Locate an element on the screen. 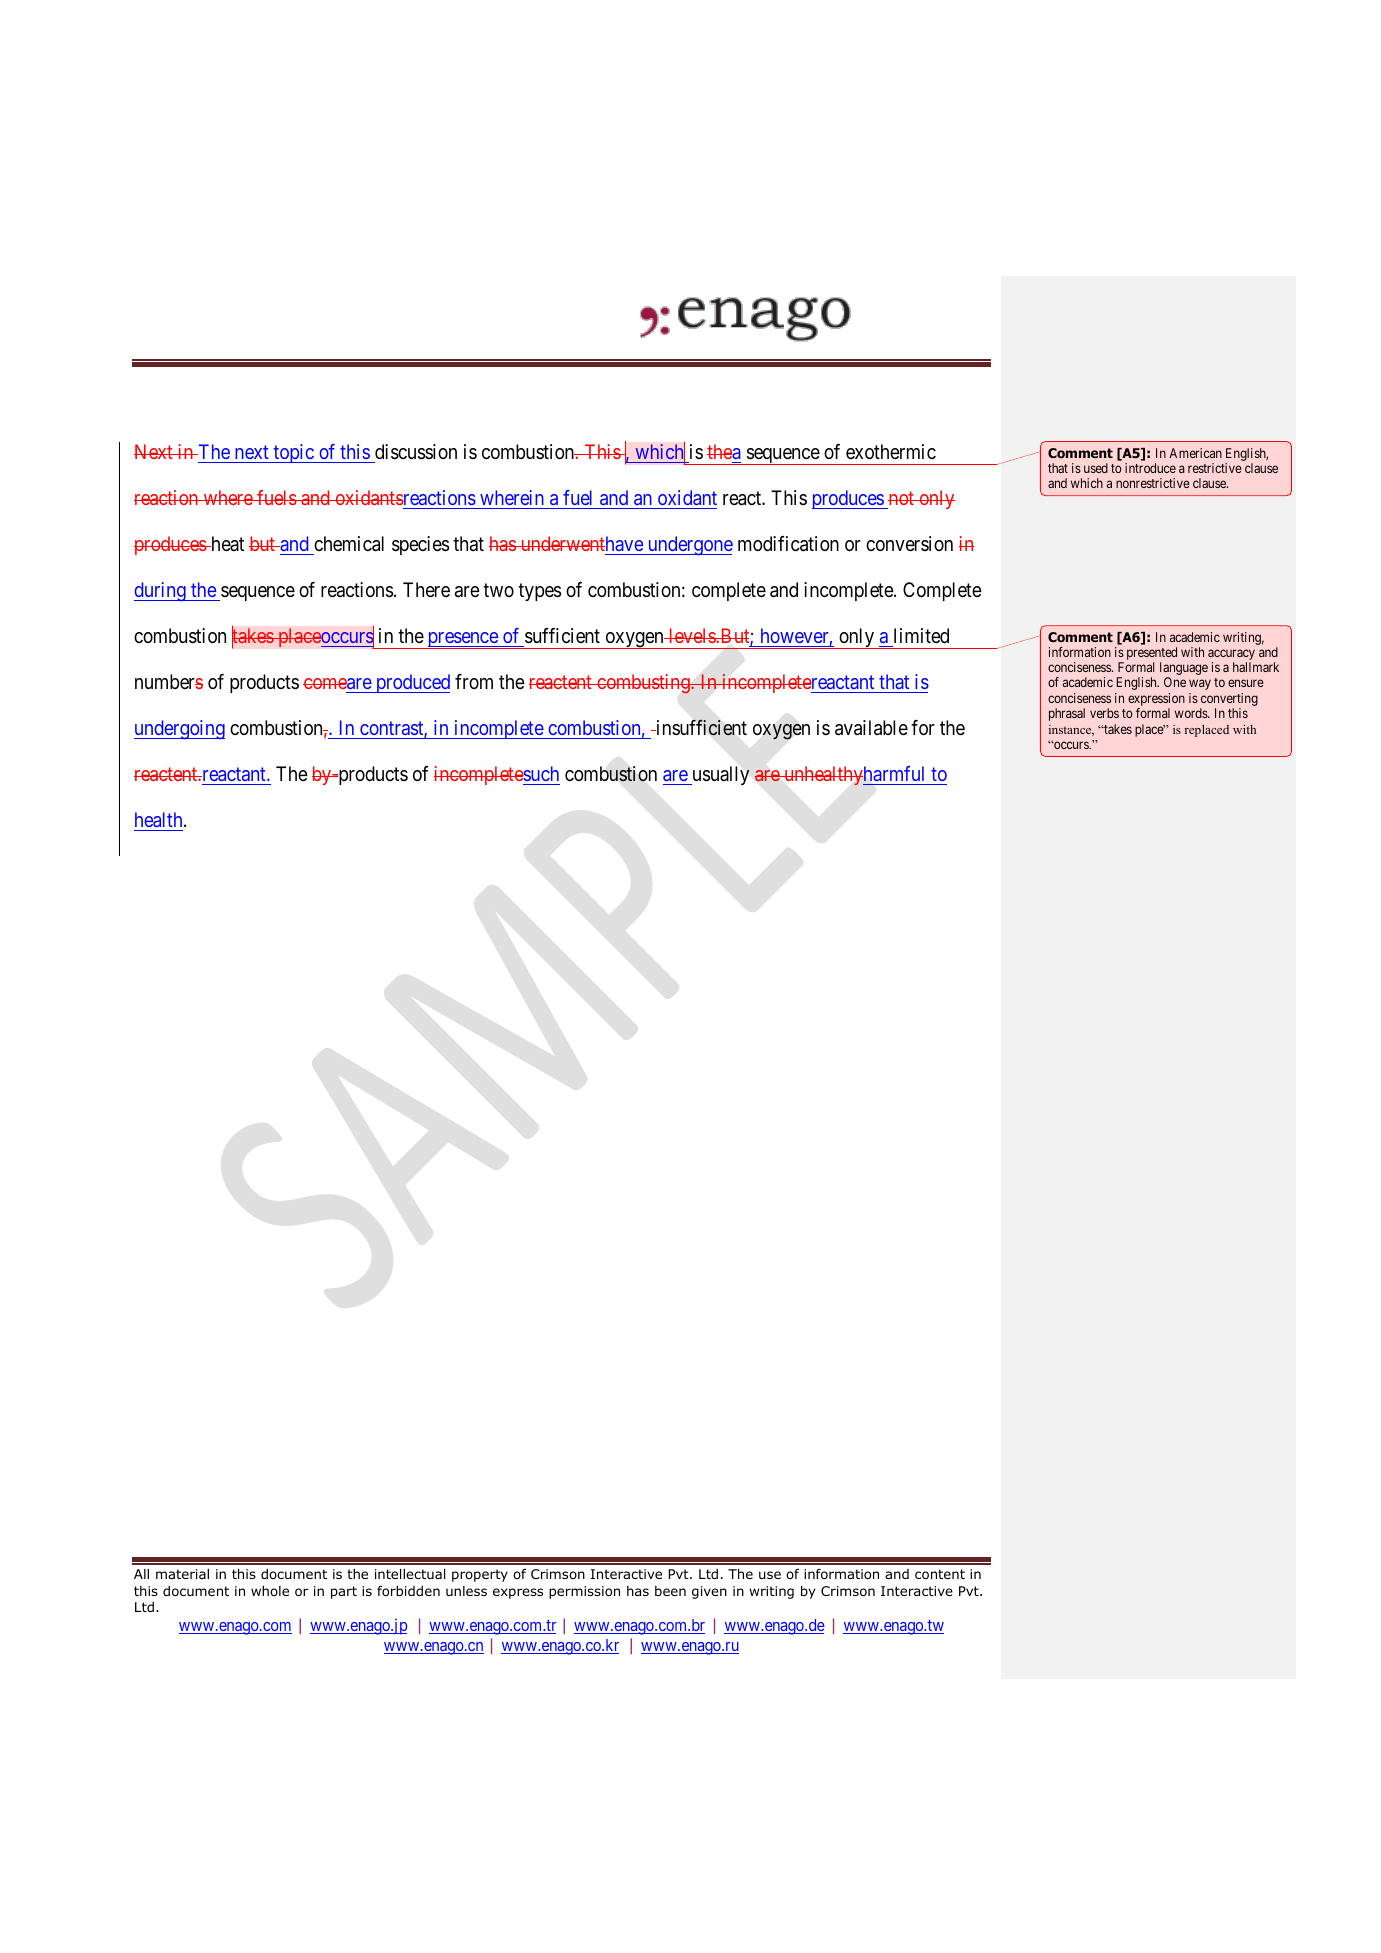 This screenshot has height=1953, width=1381. thea is located at coordinates (724, 451).
